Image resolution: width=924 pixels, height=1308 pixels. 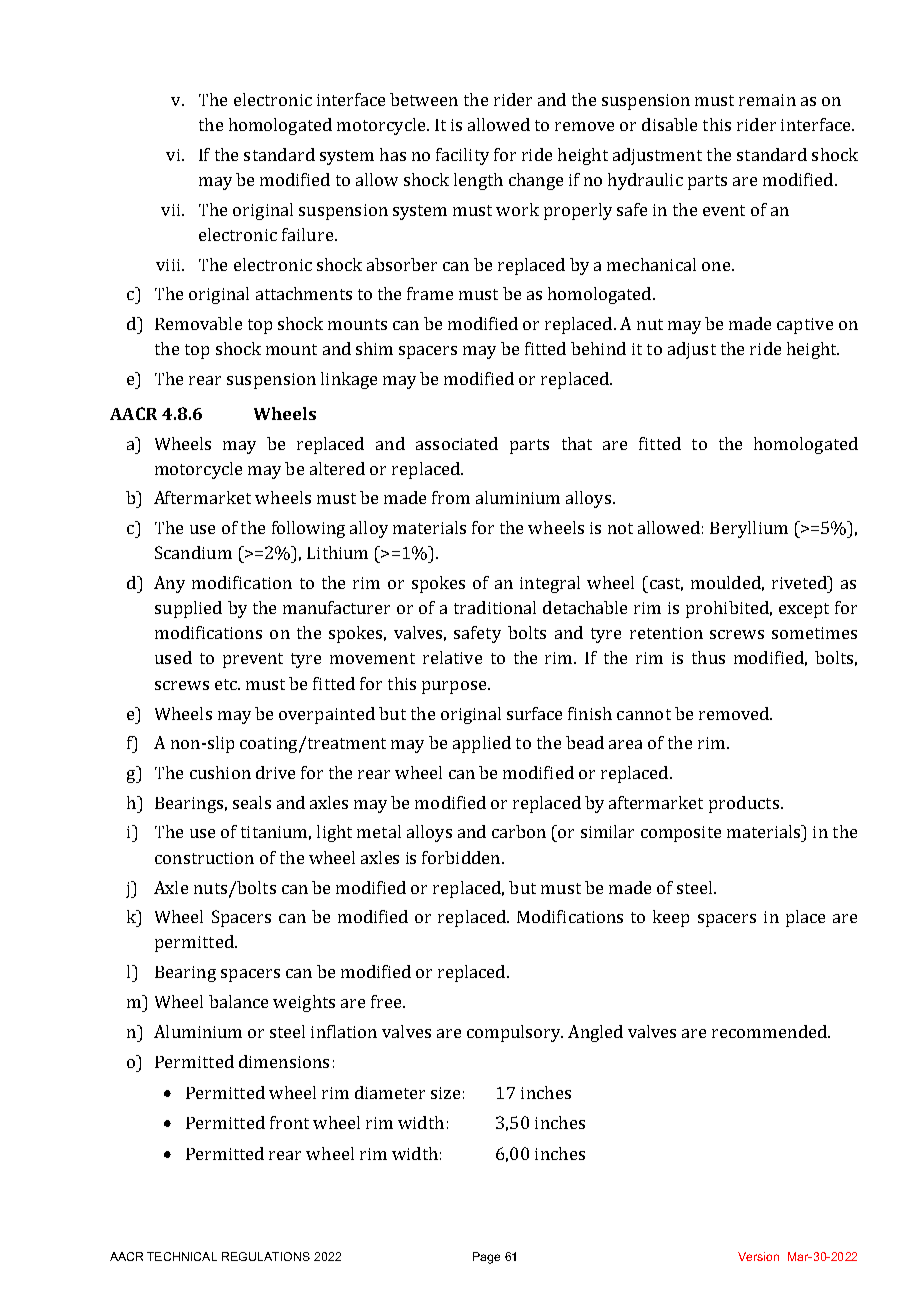 I want to click on recommended, so click(x=770, y=1031).
